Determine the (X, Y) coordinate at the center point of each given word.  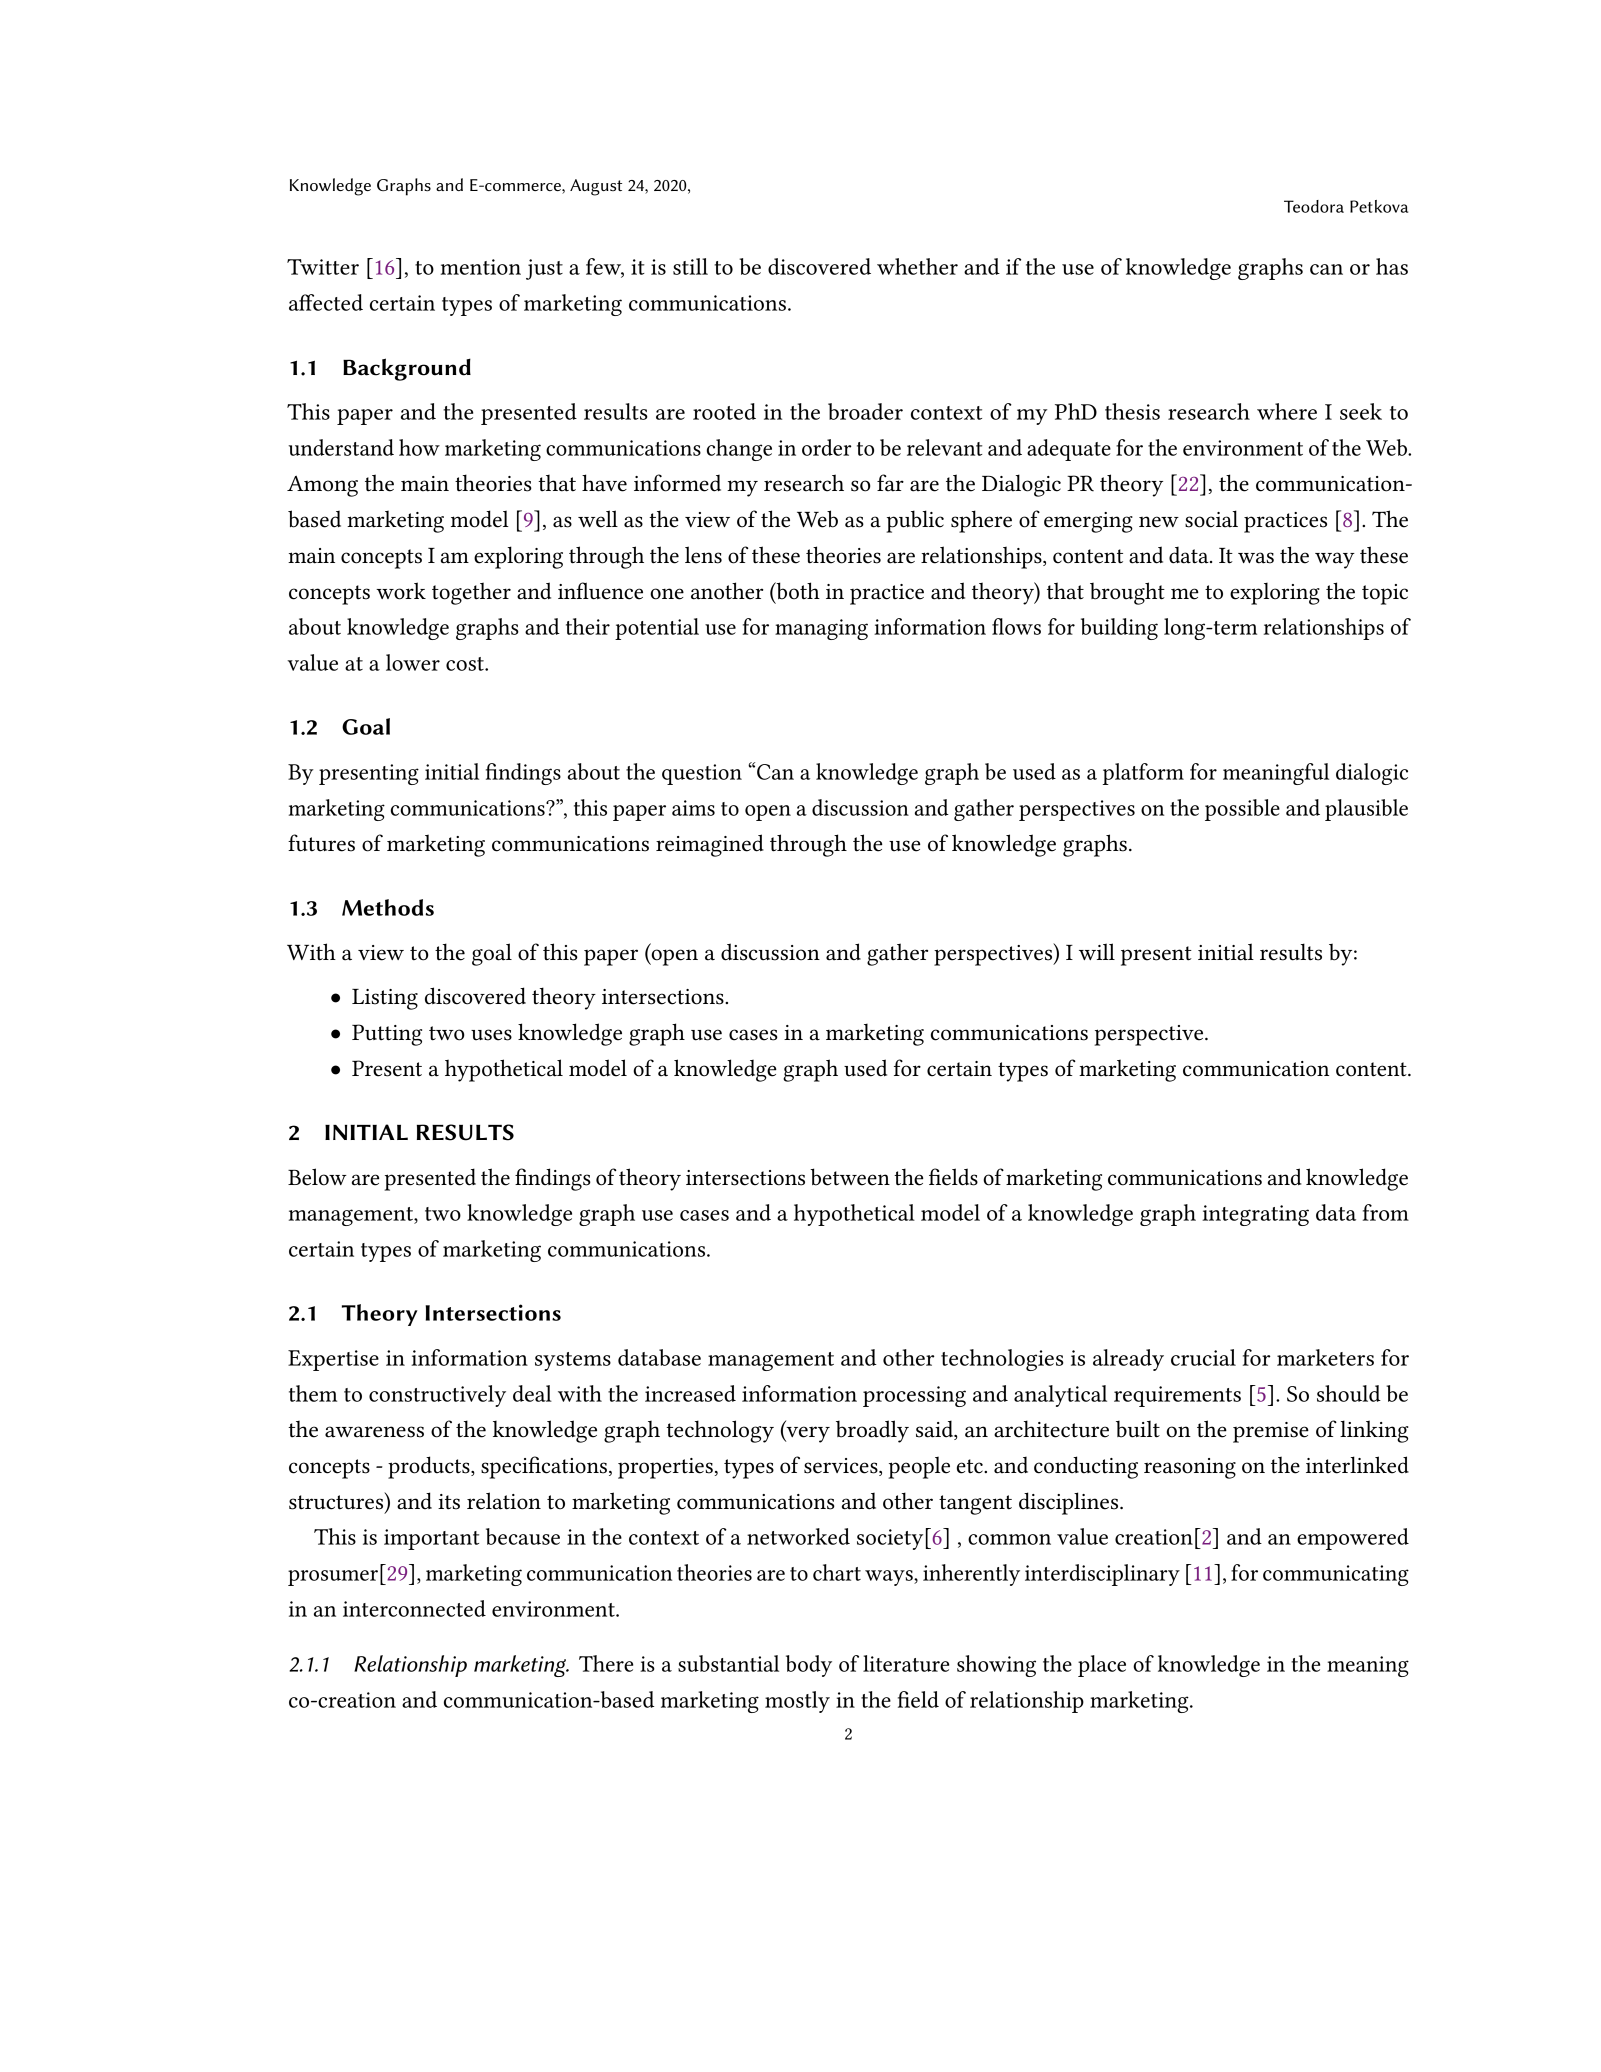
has (1392, 266)
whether (917, 266)
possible (1242, 810)
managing (821, 629)
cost (466, 664)
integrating (1255, 1215)
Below (317, 1177)
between (850, 1177)
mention (481, 267)
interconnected (414, 1608)
